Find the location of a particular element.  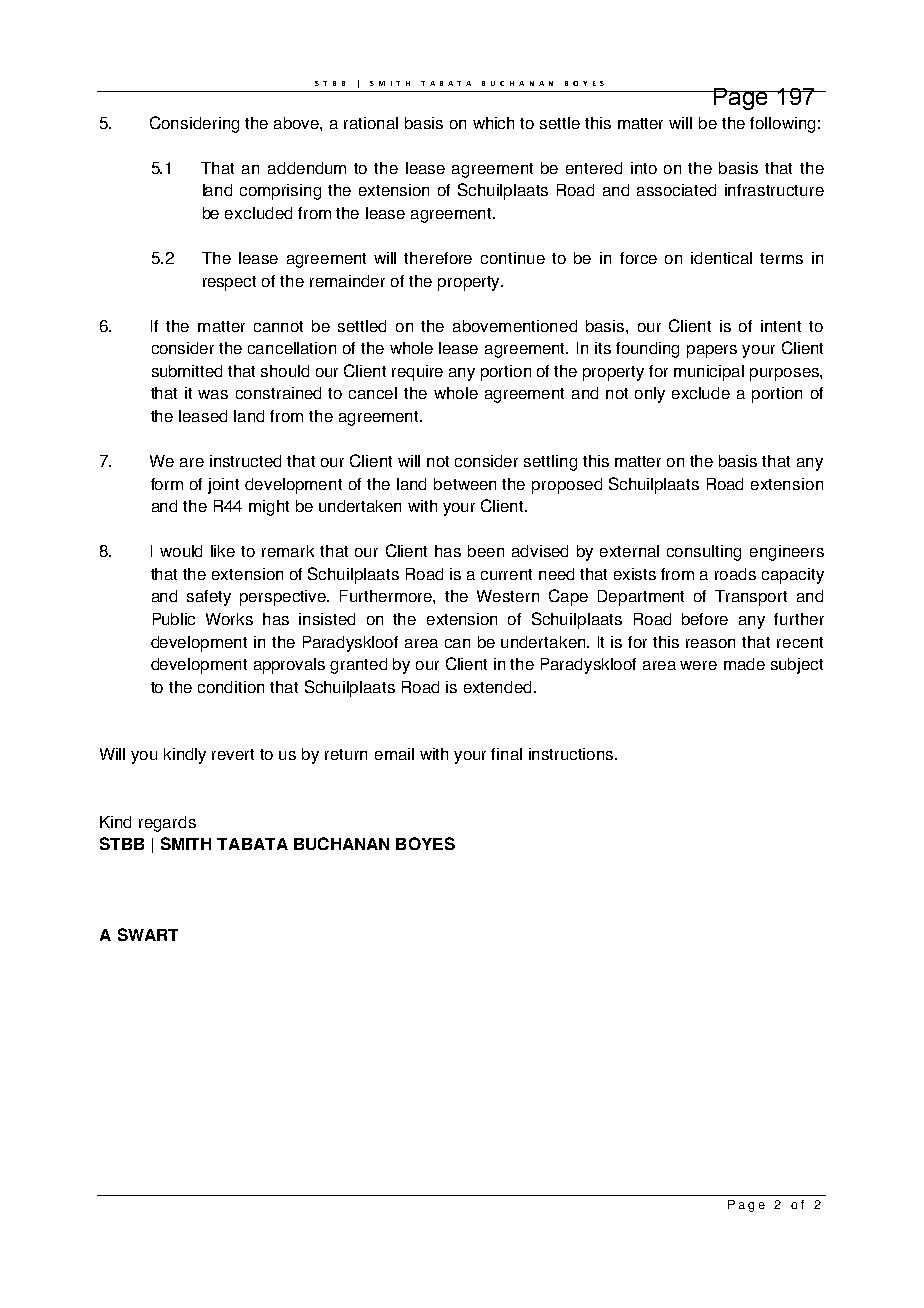

reason is located at coordinates (710, 643).
